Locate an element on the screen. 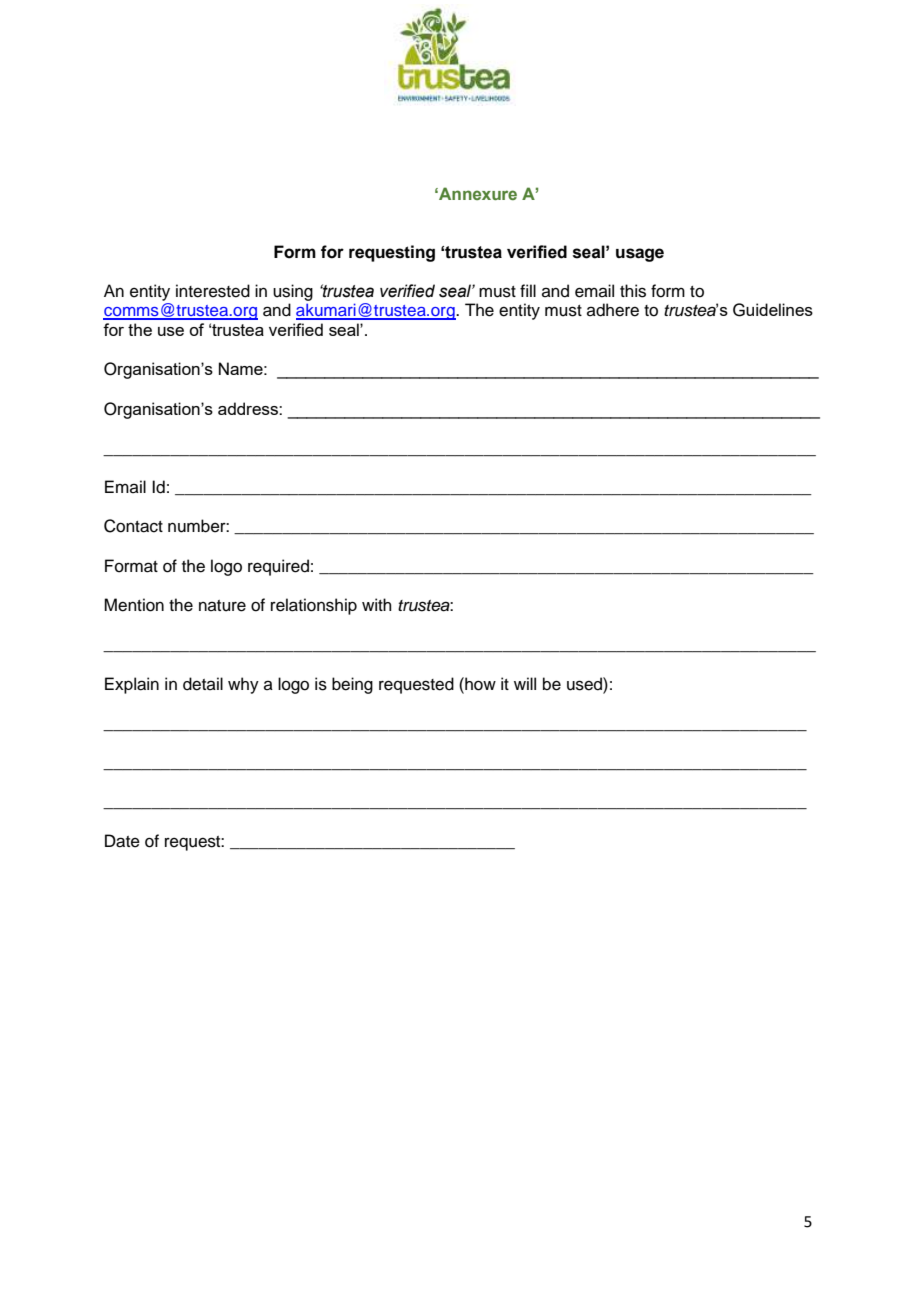 This screenshot has height=1307, width=924. usage is located at coordinates (640, 255).
